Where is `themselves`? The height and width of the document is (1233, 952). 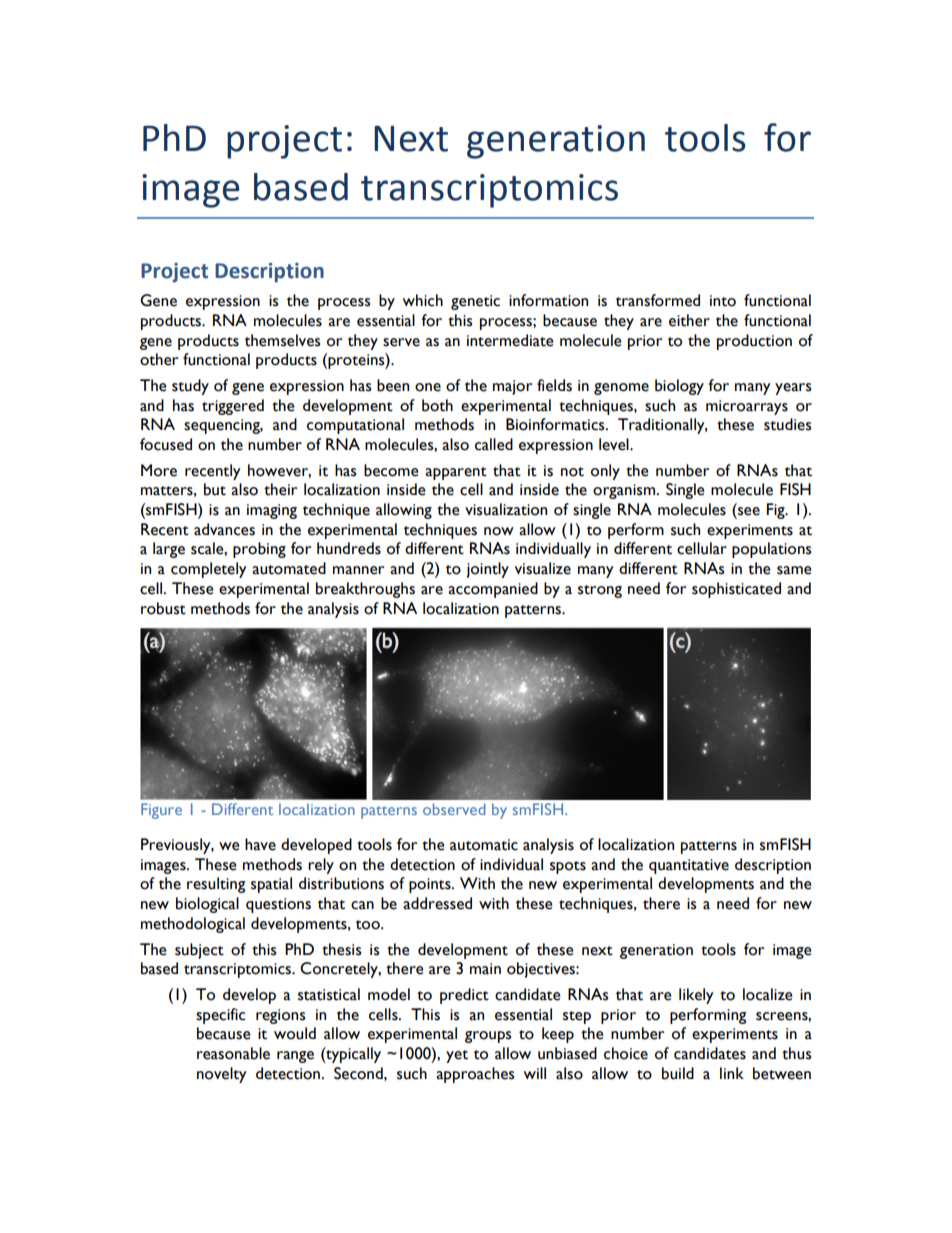 themselves is located at coordinates (282, 340).
